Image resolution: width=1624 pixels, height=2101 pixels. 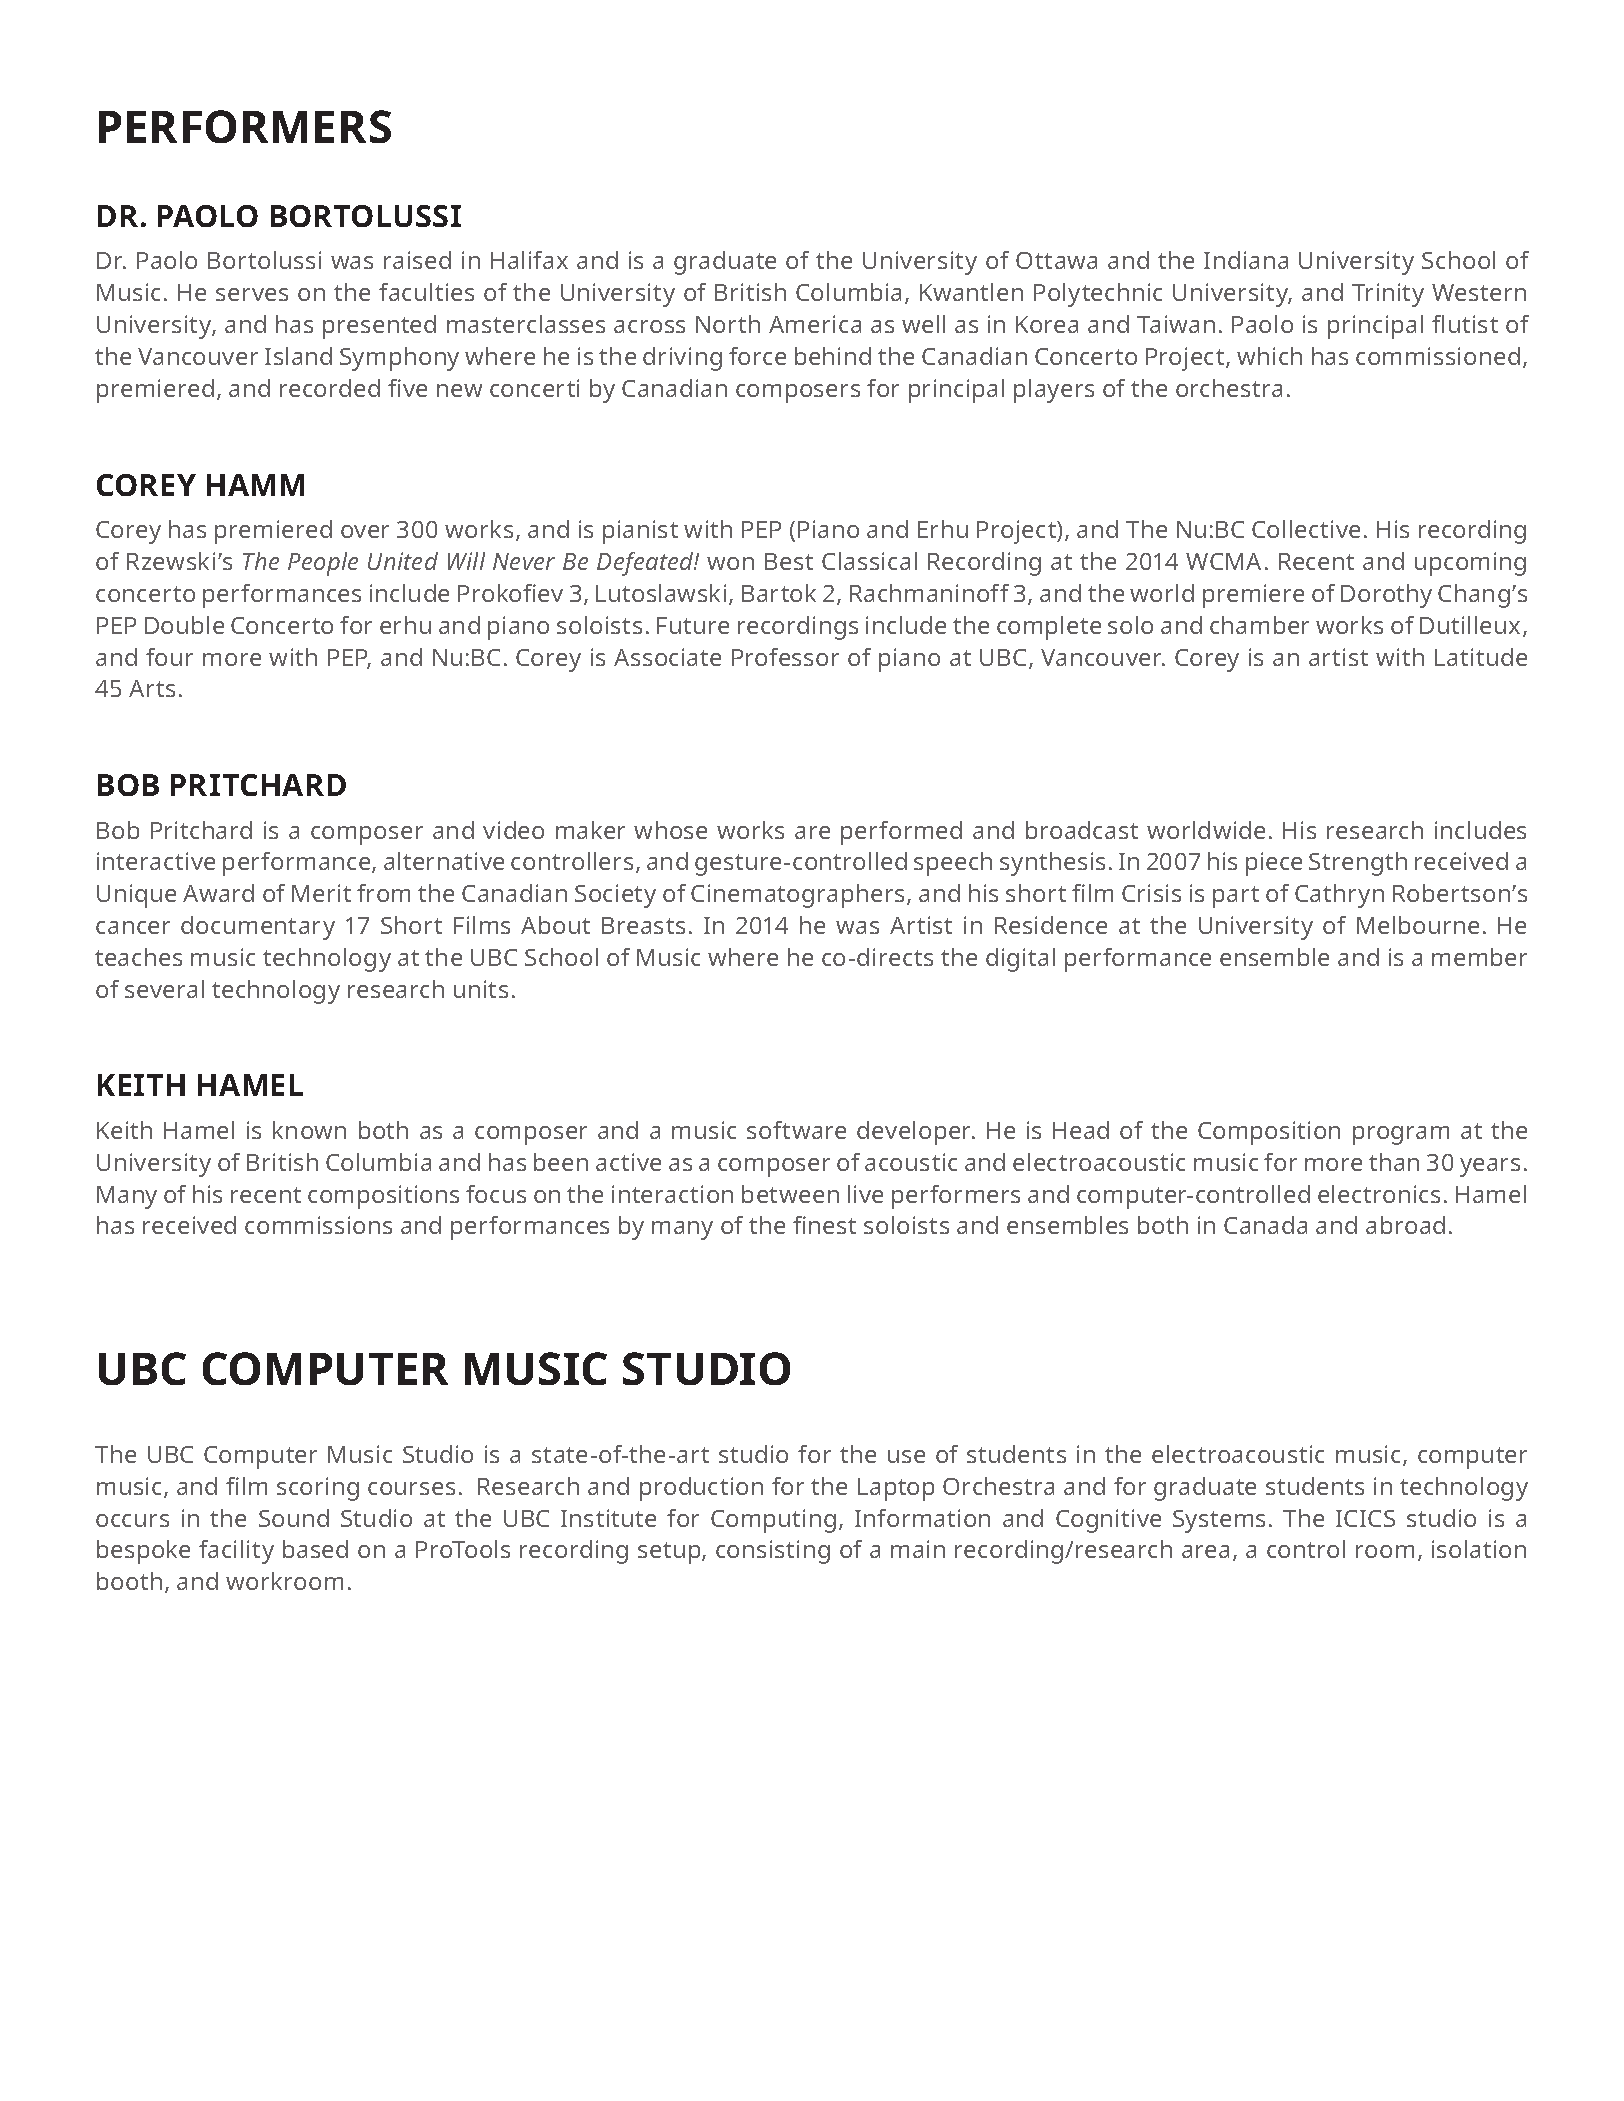 What do you see at coordinates (815, 324) in the page?
I see `America` at bounding box center [815, 324].
